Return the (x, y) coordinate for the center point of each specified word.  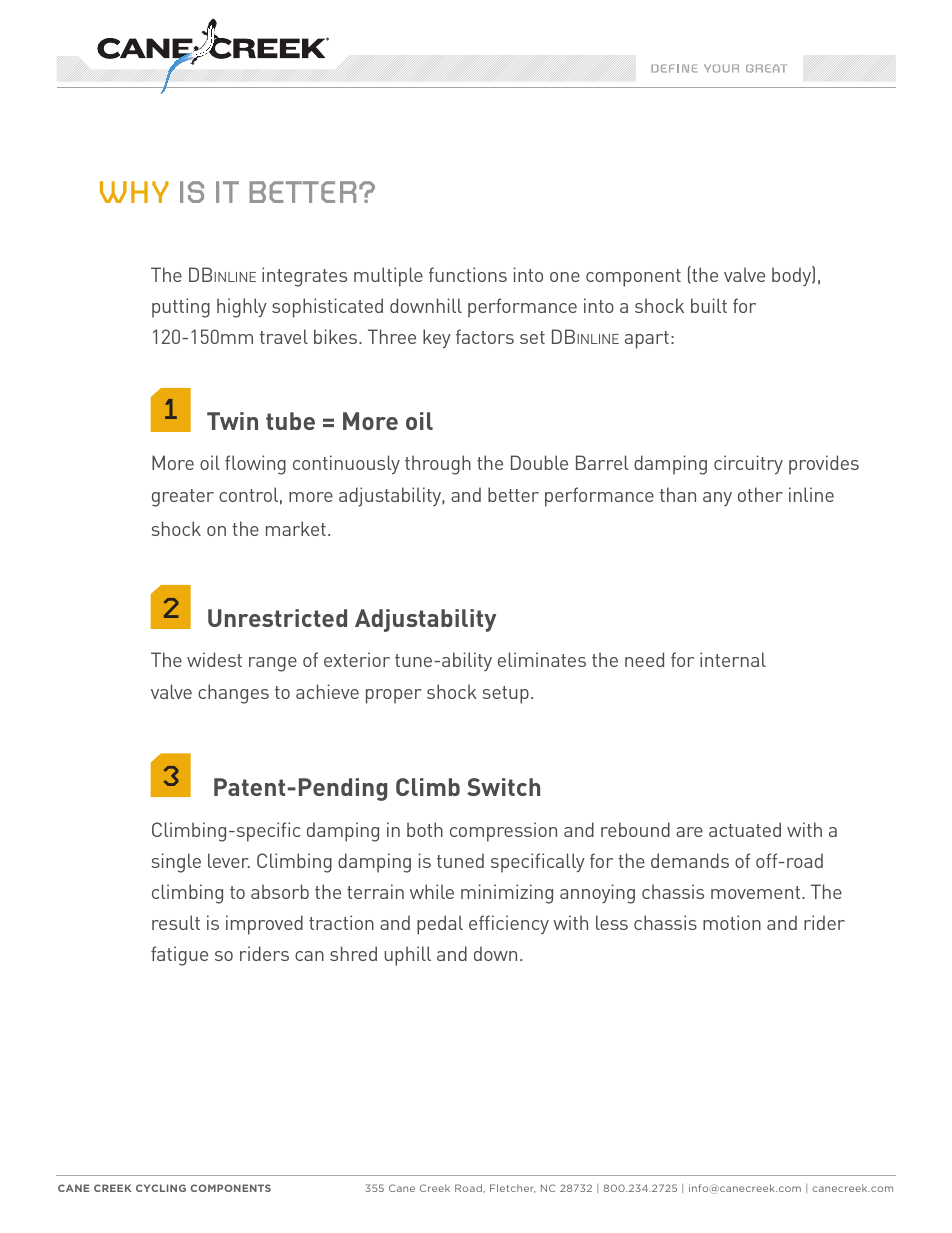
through (438, 465)
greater (183, 498)
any (717, 499)
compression (503, 832)
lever (229, 860)
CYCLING (161, 1188)
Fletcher (512, 1188)
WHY (134, 192)
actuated (745, 829)
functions (468, 274)
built (709, 305)
